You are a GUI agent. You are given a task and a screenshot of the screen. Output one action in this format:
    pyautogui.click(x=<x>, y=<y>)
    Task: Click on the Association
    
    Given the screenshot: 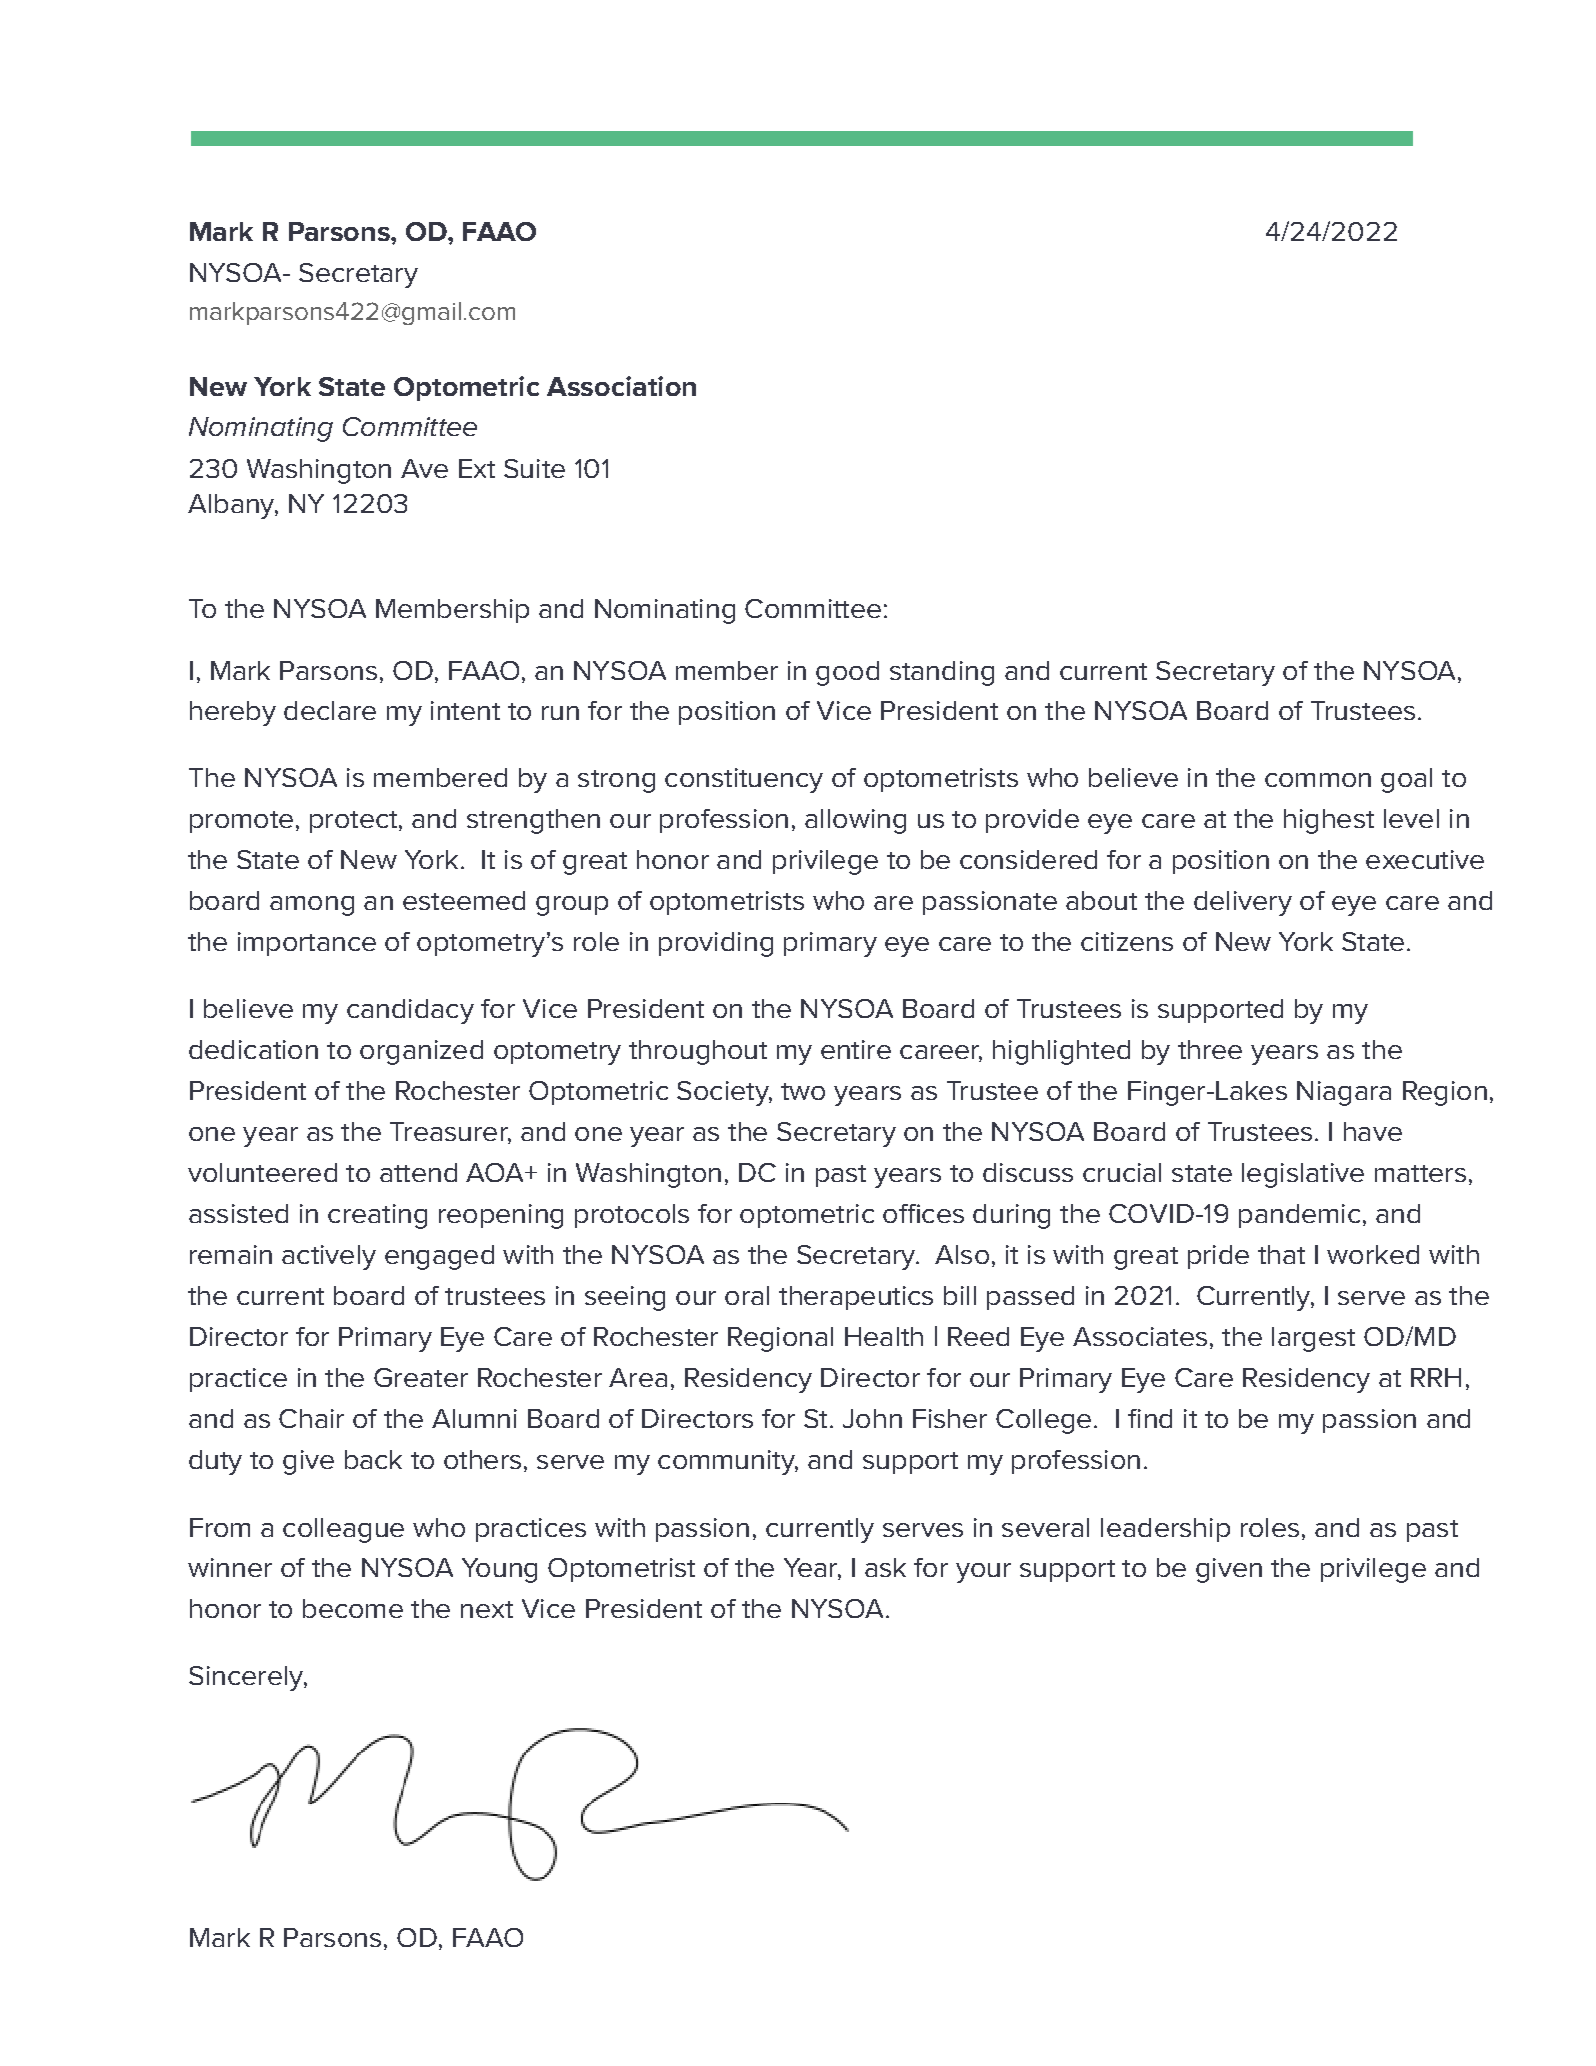 What is the action you would take?
    pyautogui.click(x=621, y=386)
